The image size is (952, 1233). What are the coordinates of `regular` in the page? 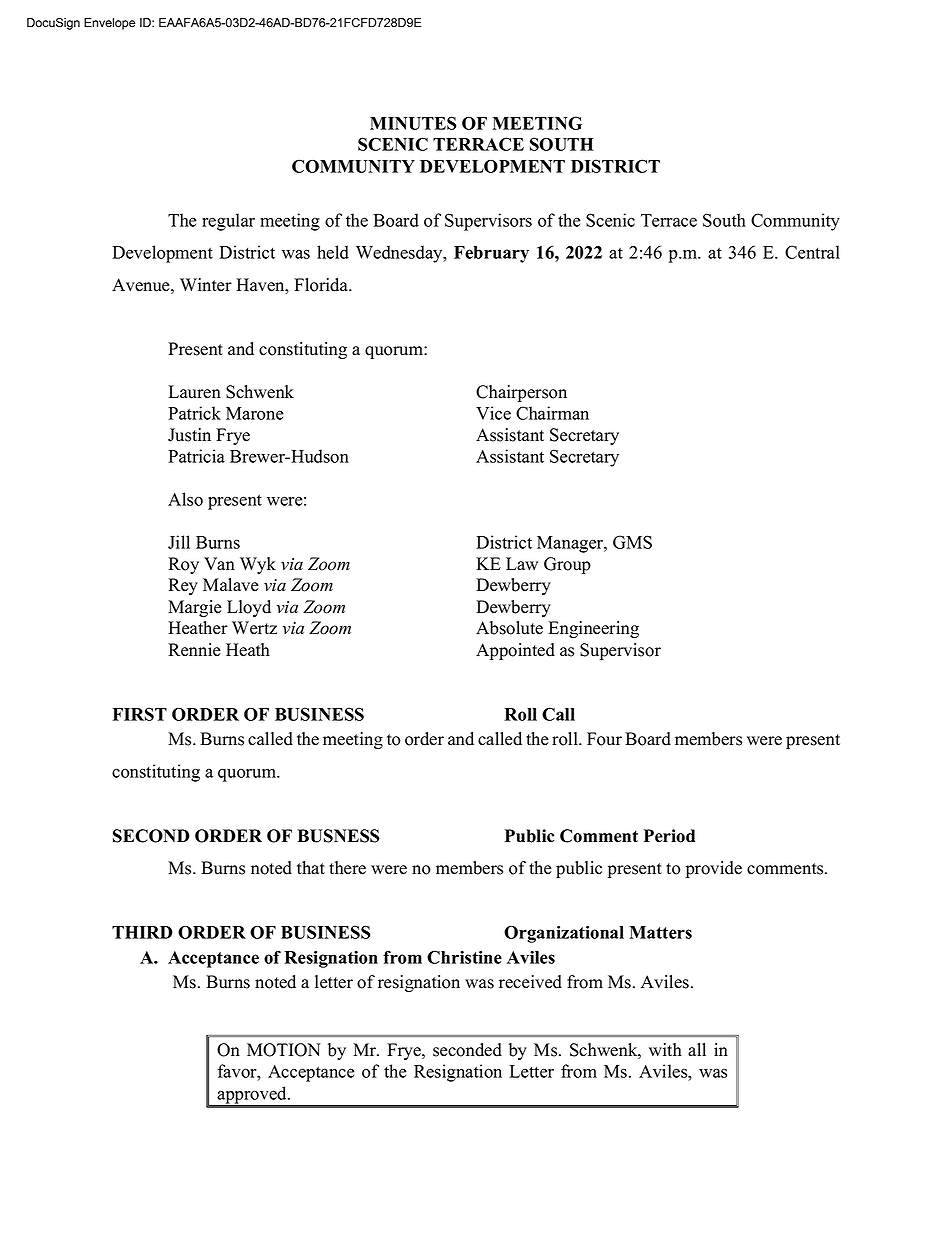 It's located at (228, 222).
